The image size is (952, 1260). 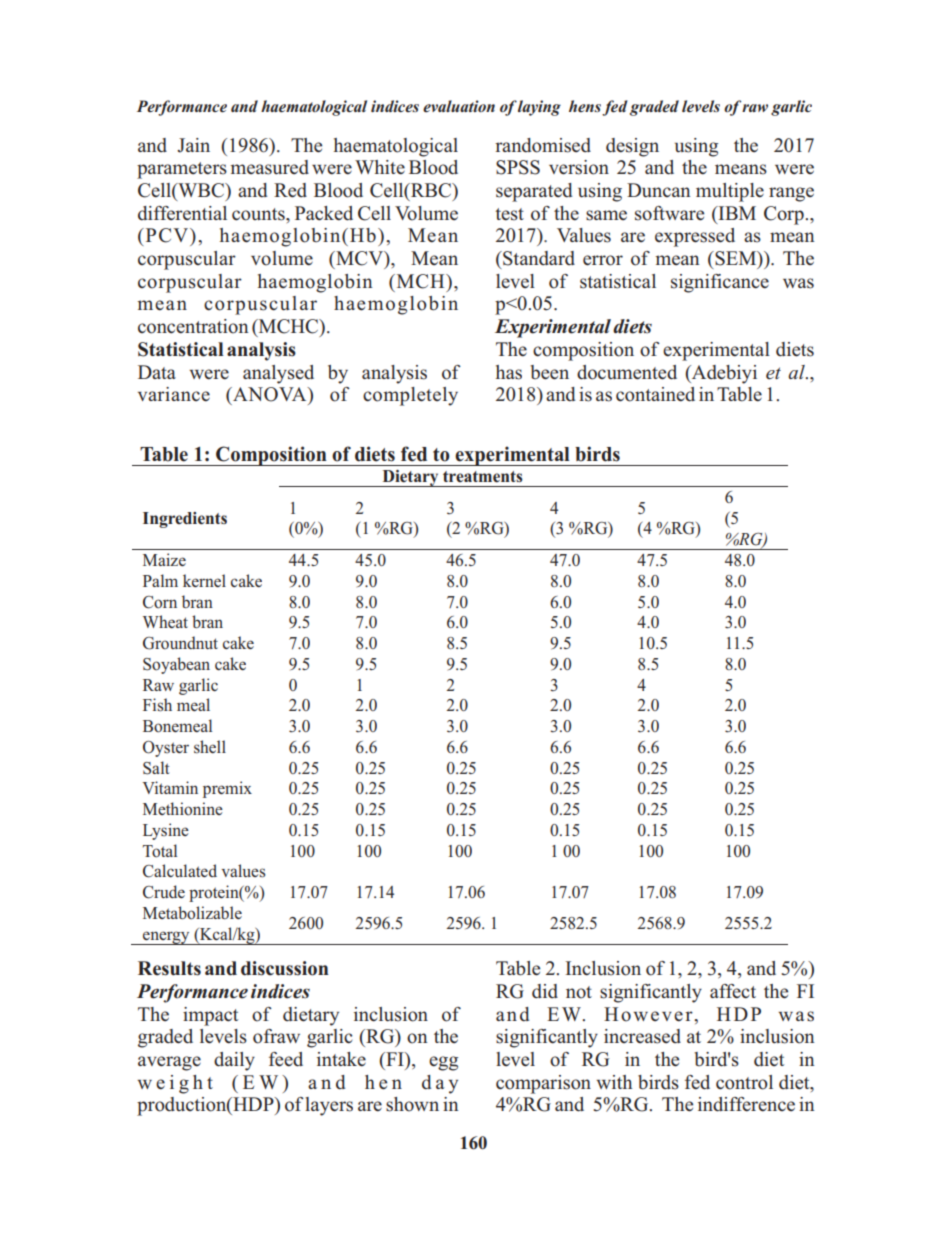 What do you see at coordinates (210, 747) in the document?
I see `shell` at bounding box center [210, 747].
